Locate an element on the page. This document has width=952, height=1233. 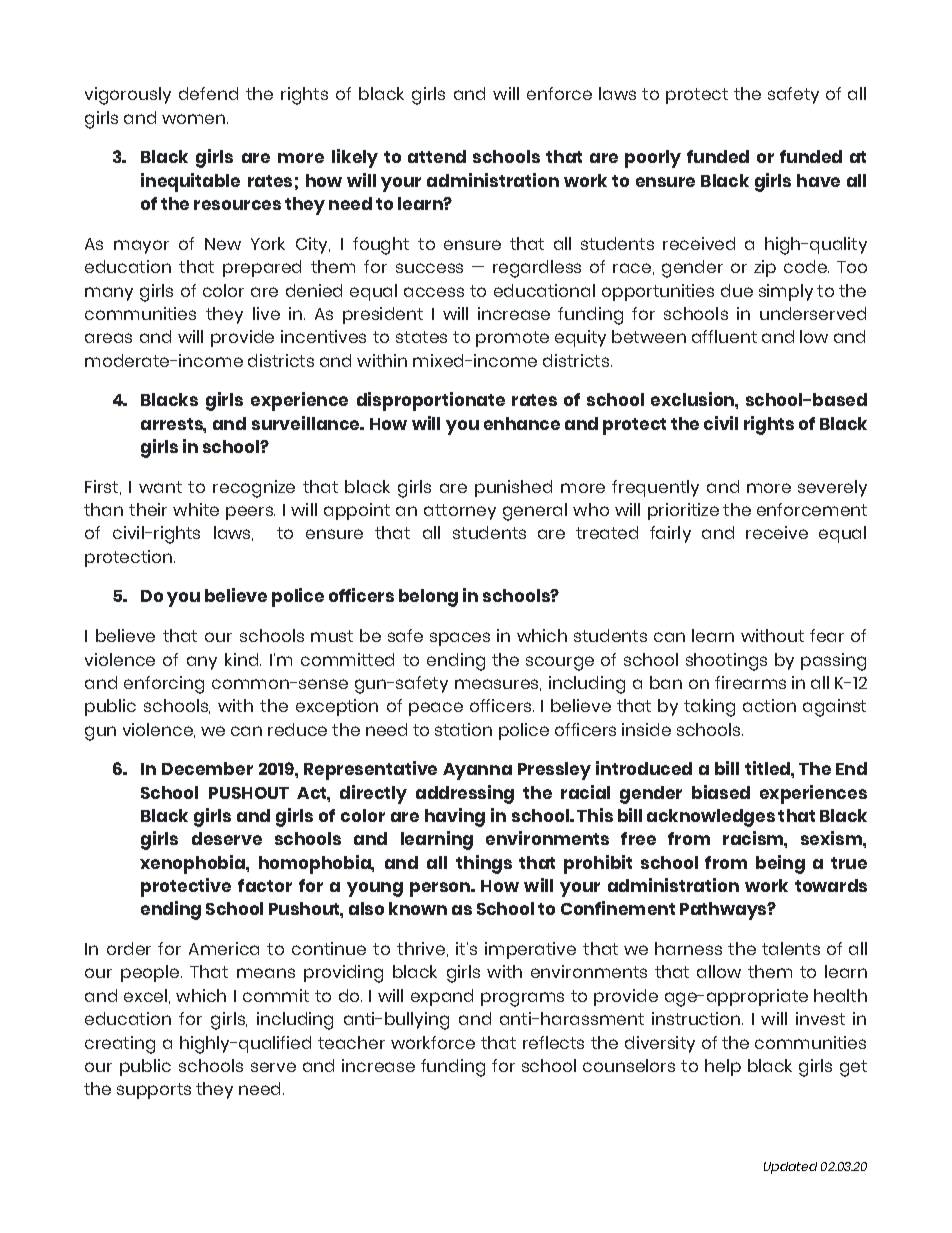
attend is located at coordinates (437, 156).
